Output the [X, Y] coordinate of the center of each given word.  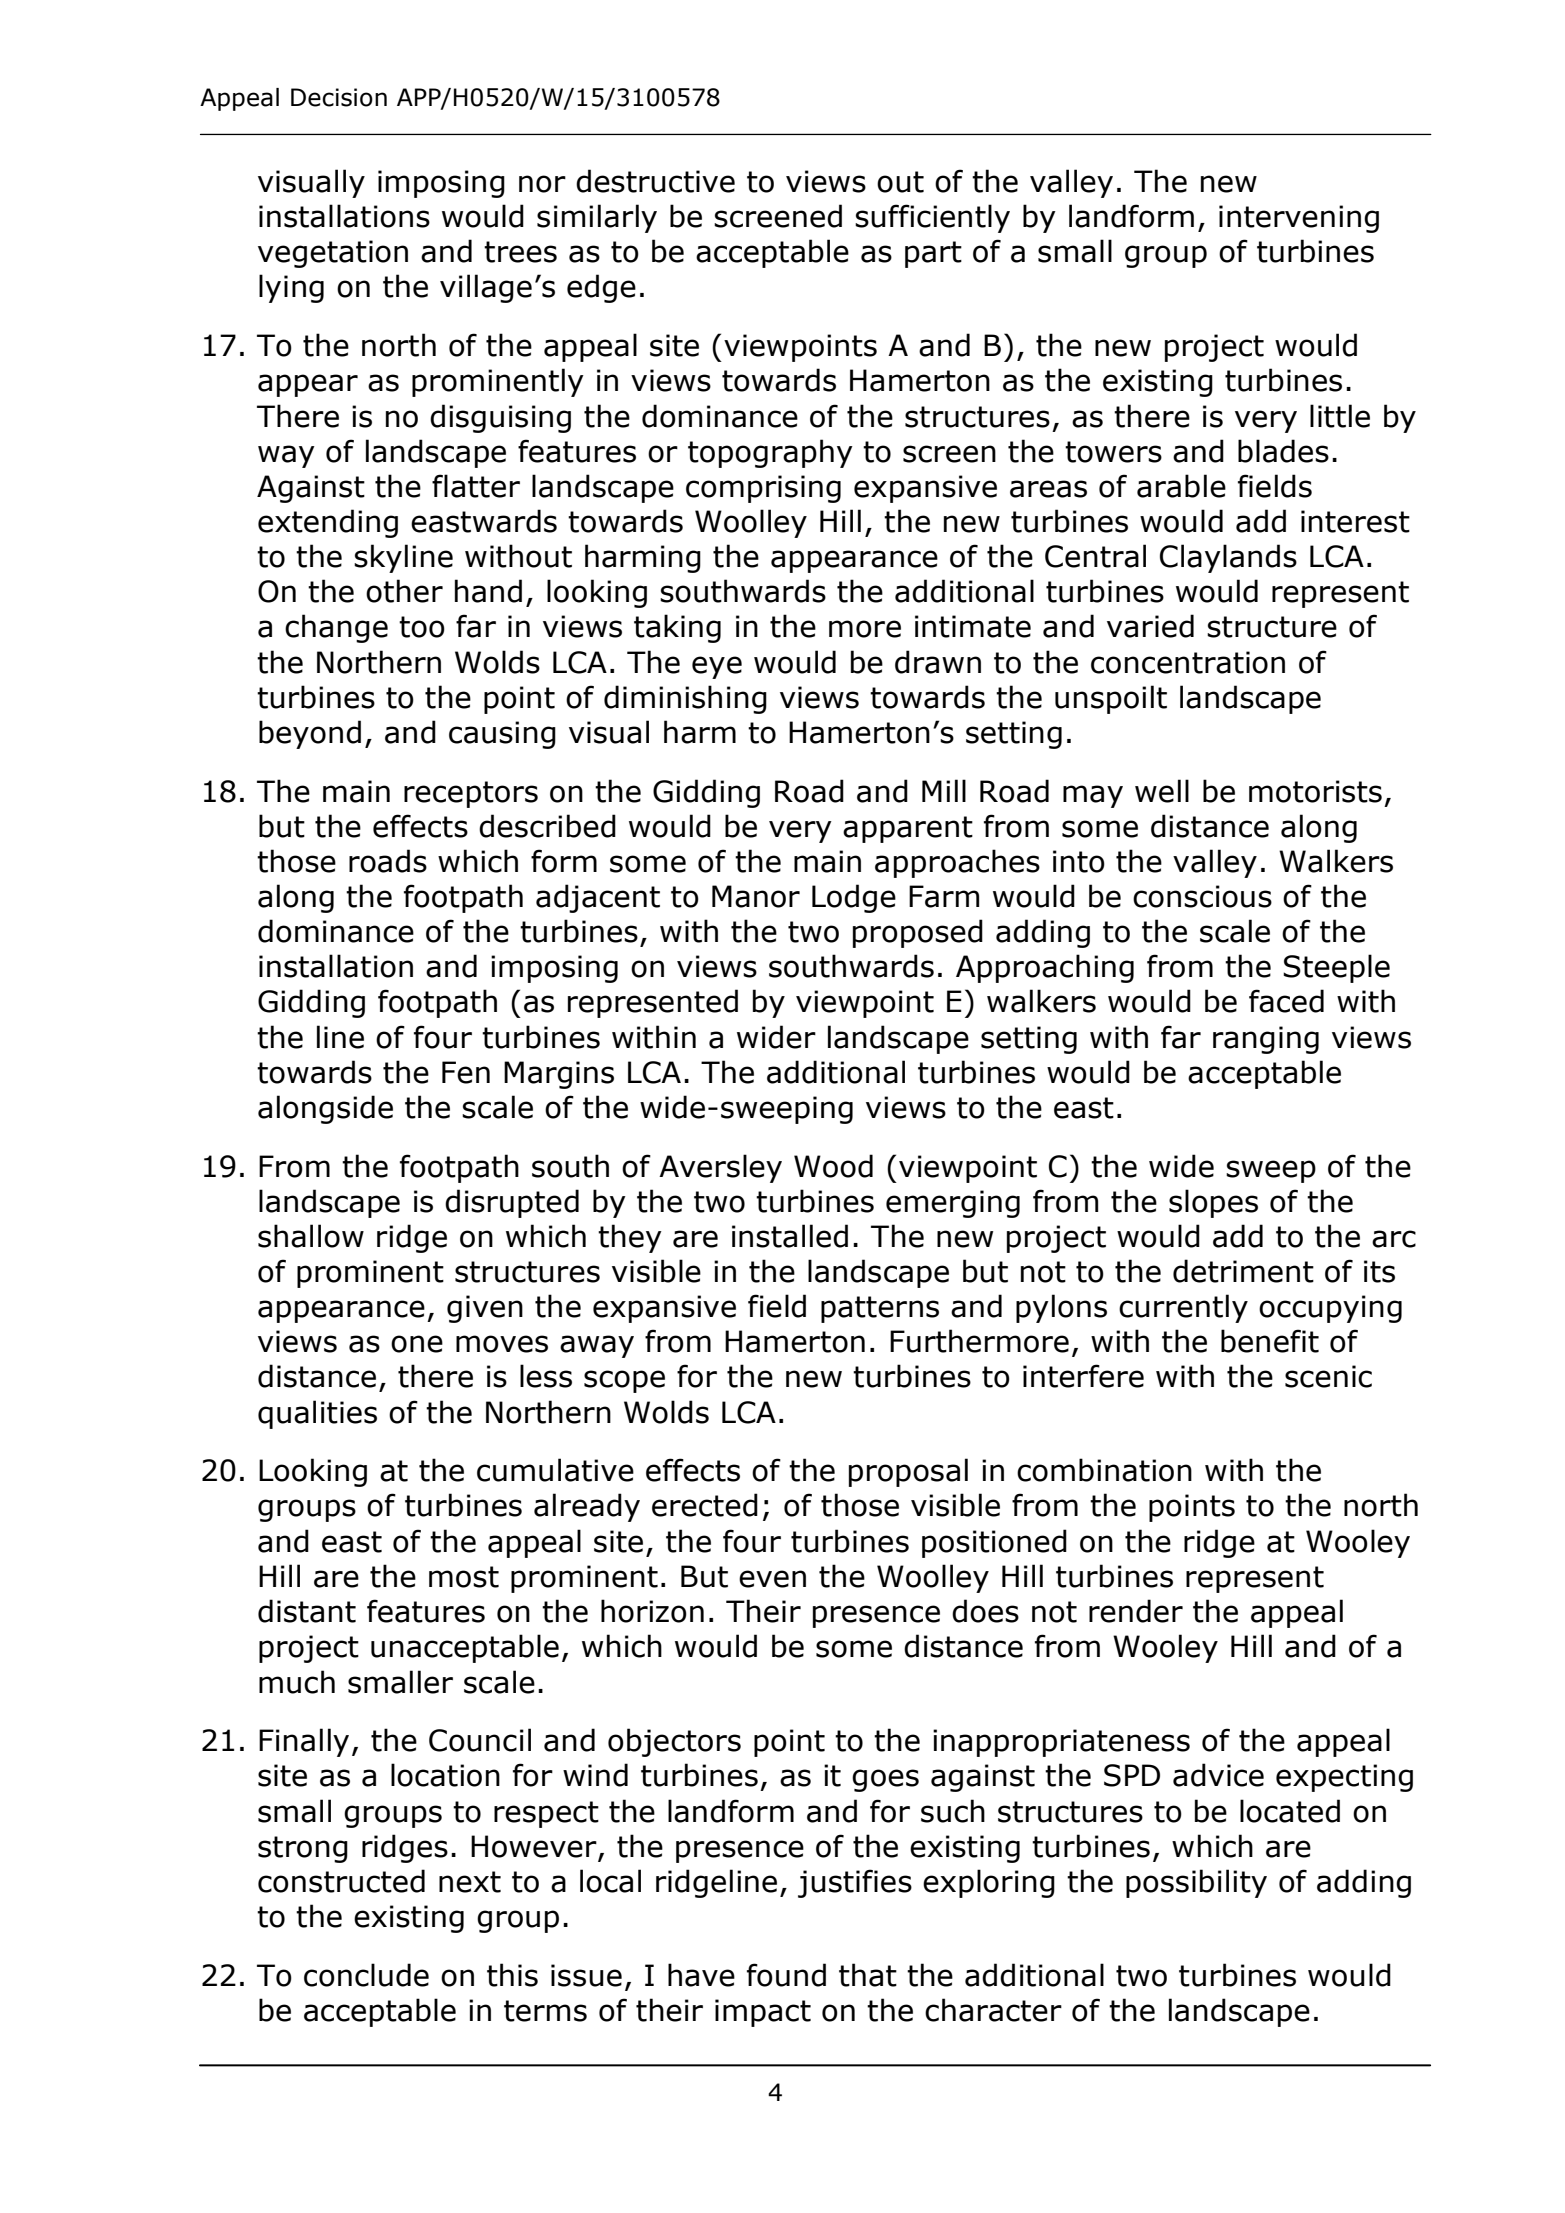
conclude [366, 1975]
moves [502, 1344]
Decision [339, 97]
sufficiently [932, 218]
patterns [880, 1309]
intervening [1299, 219]
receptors [471, 794]
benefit [1270, 1341]
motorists [1315, 791]
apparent [908, 829]
